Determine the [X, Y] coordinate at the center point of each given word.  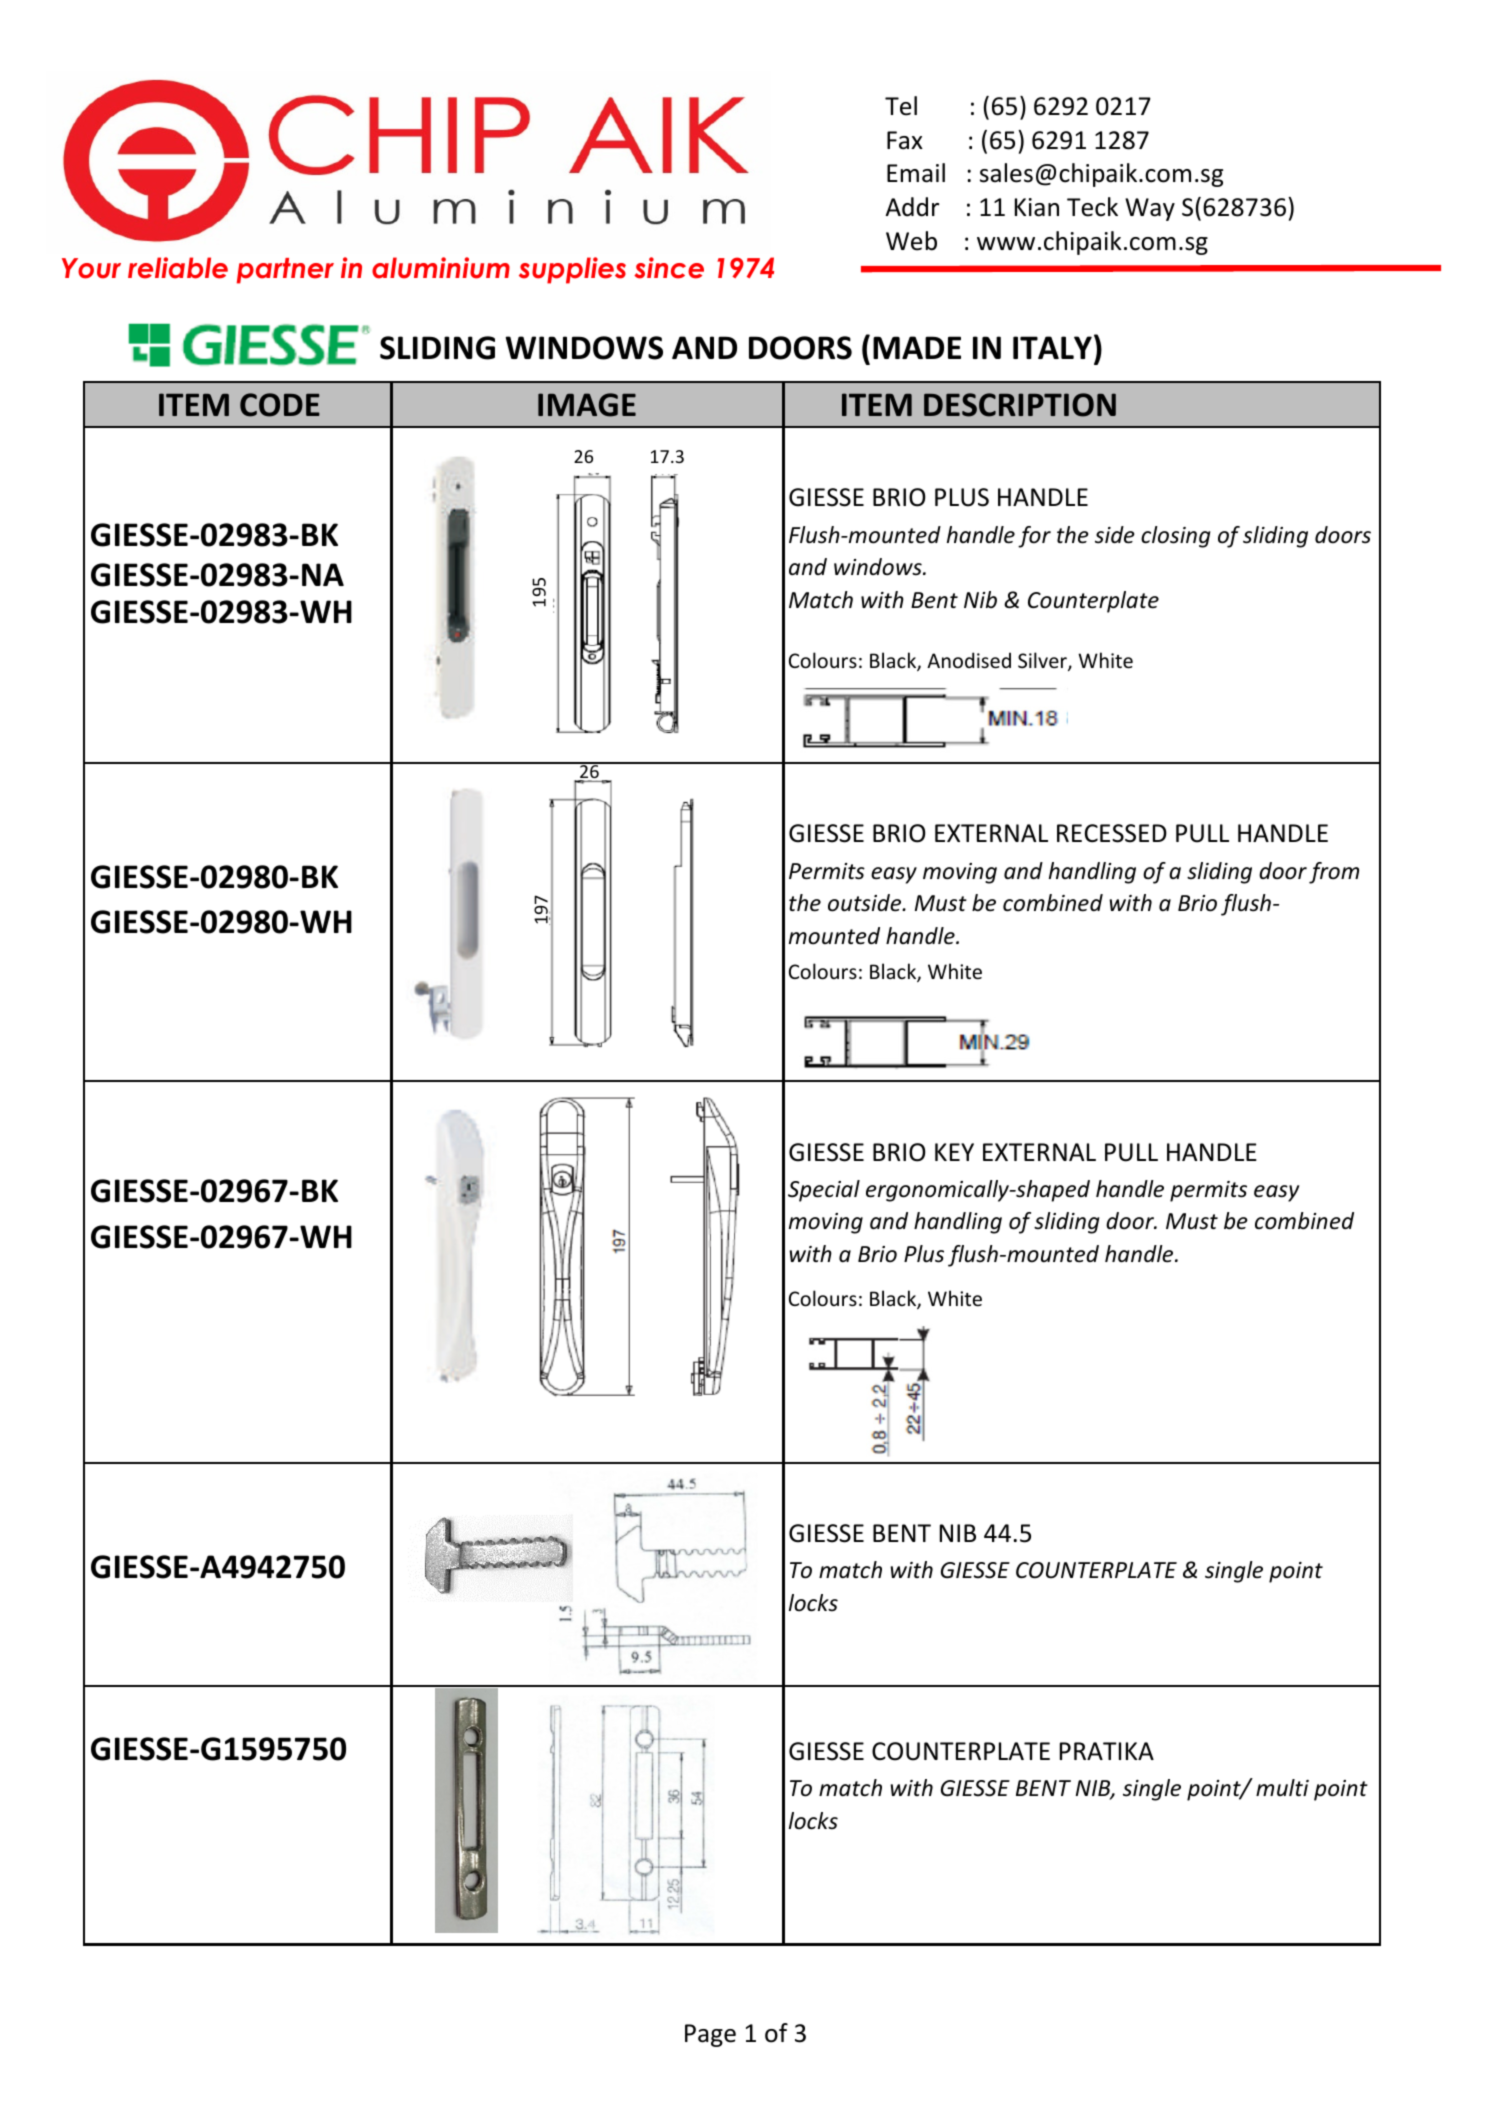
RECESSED [1112, 833]
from [1334, 873]
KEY [954, 1152]
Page [710, 2035]
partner [285, 271]
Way [1150, 209]
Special [824, 1191]
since [669, 268]
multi [1282, 1787]
